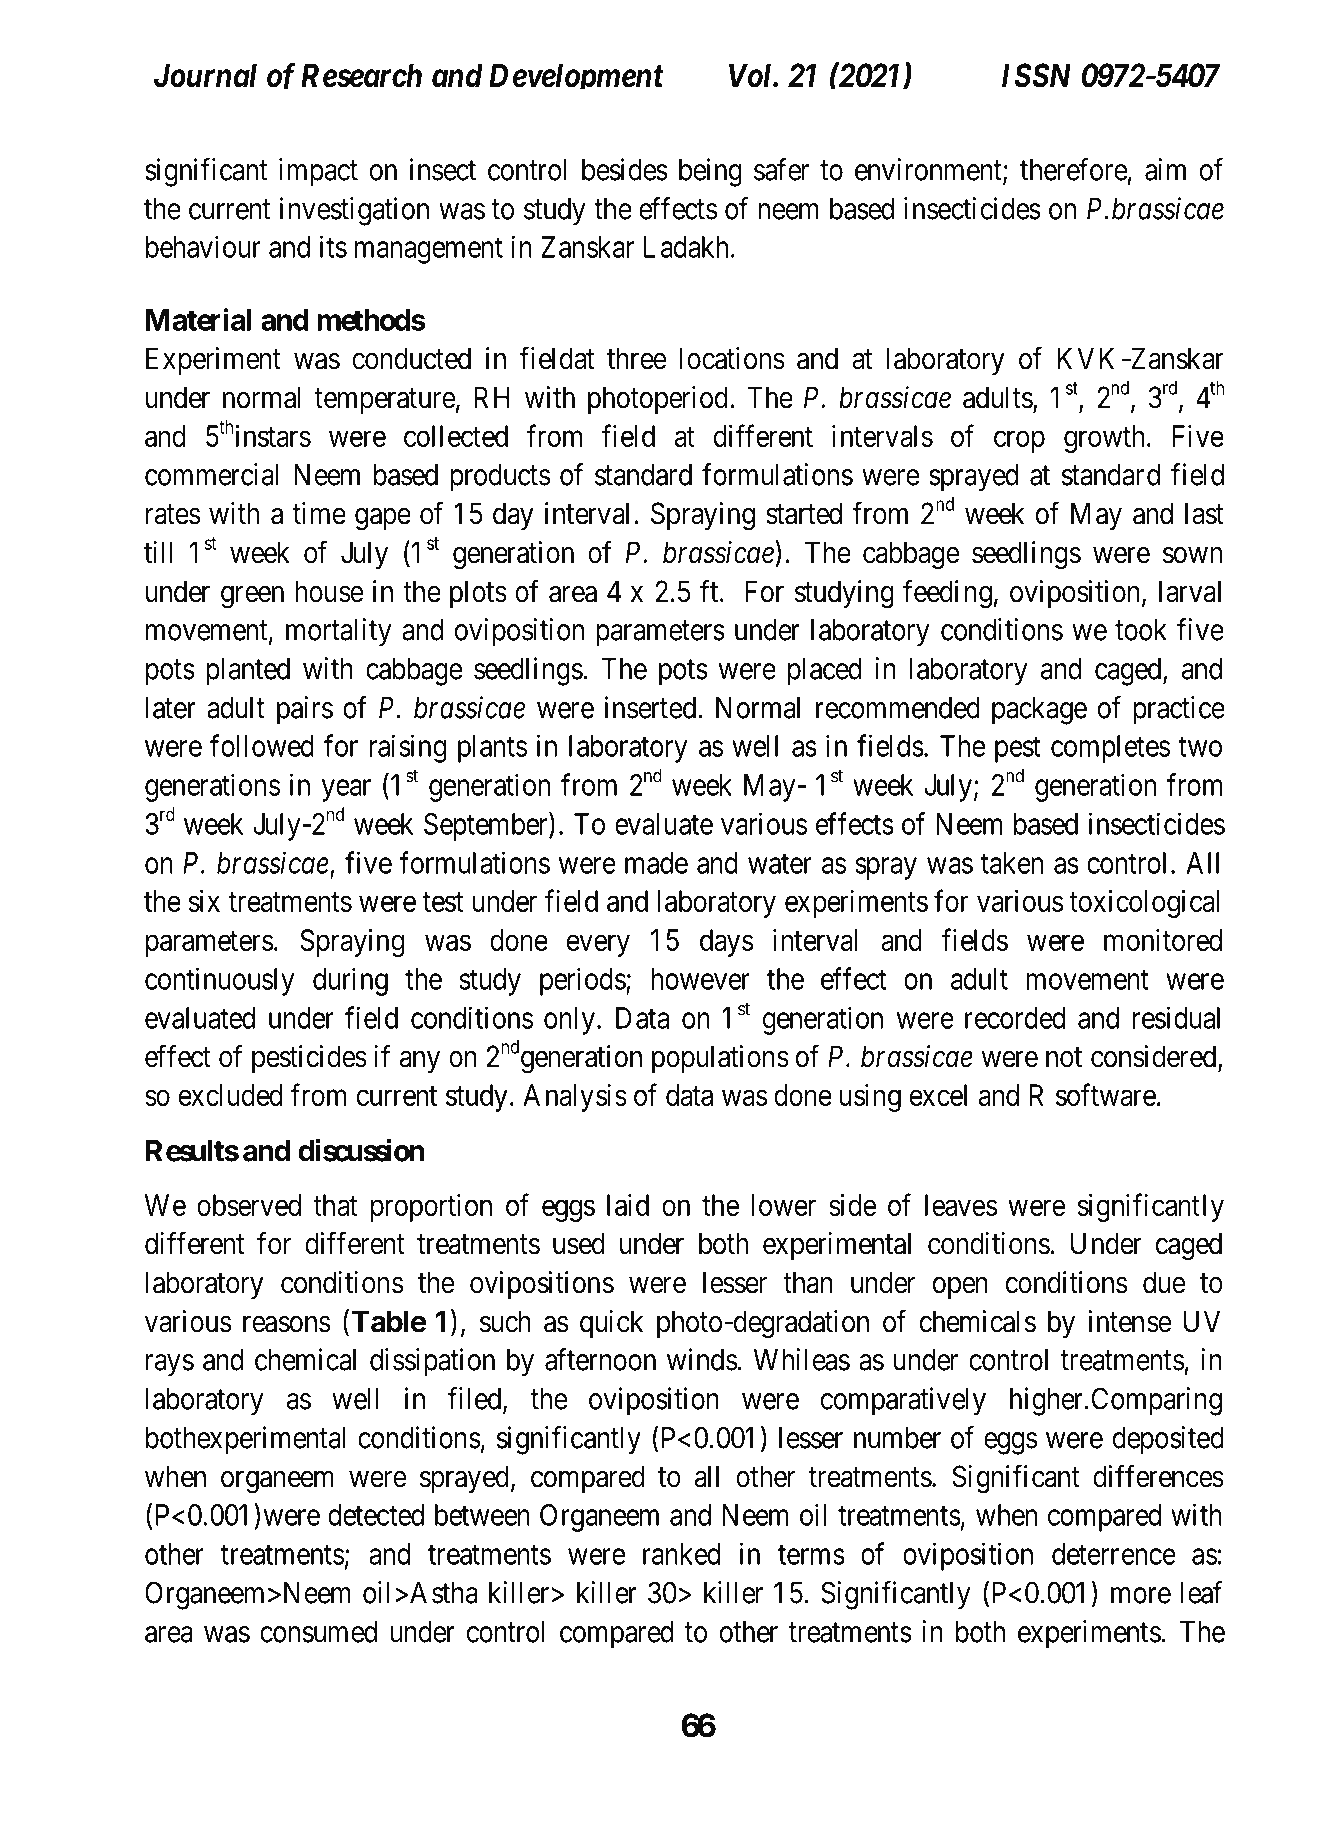 The image size is (1344, 1823). Describe the element at coordinates (628, 1205) in the document. I see `laid` at that location.
